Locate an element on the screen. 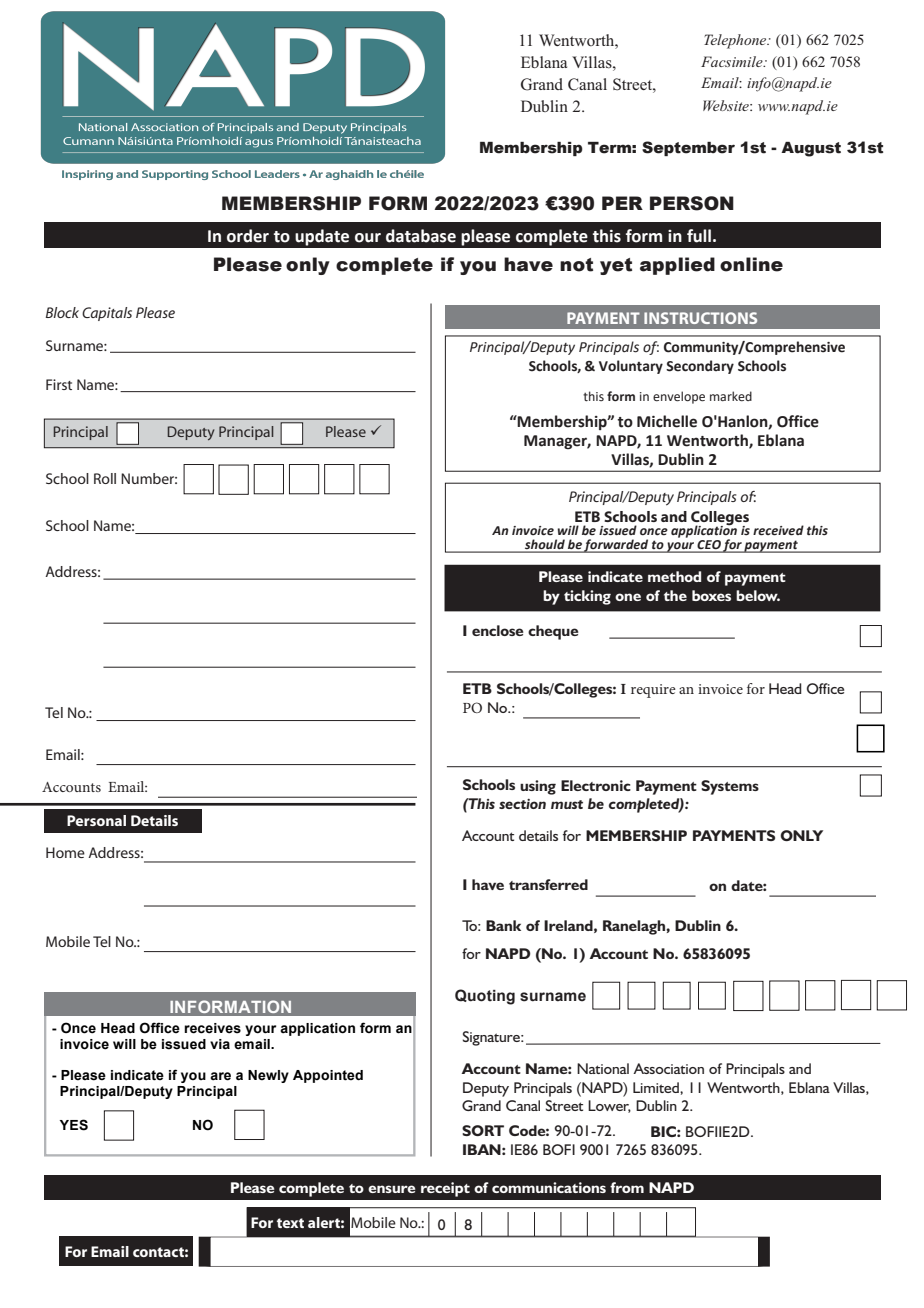 Image resolution: width=924 pixels, height=1308 pixels. should is located at coordinates (545, 545).
